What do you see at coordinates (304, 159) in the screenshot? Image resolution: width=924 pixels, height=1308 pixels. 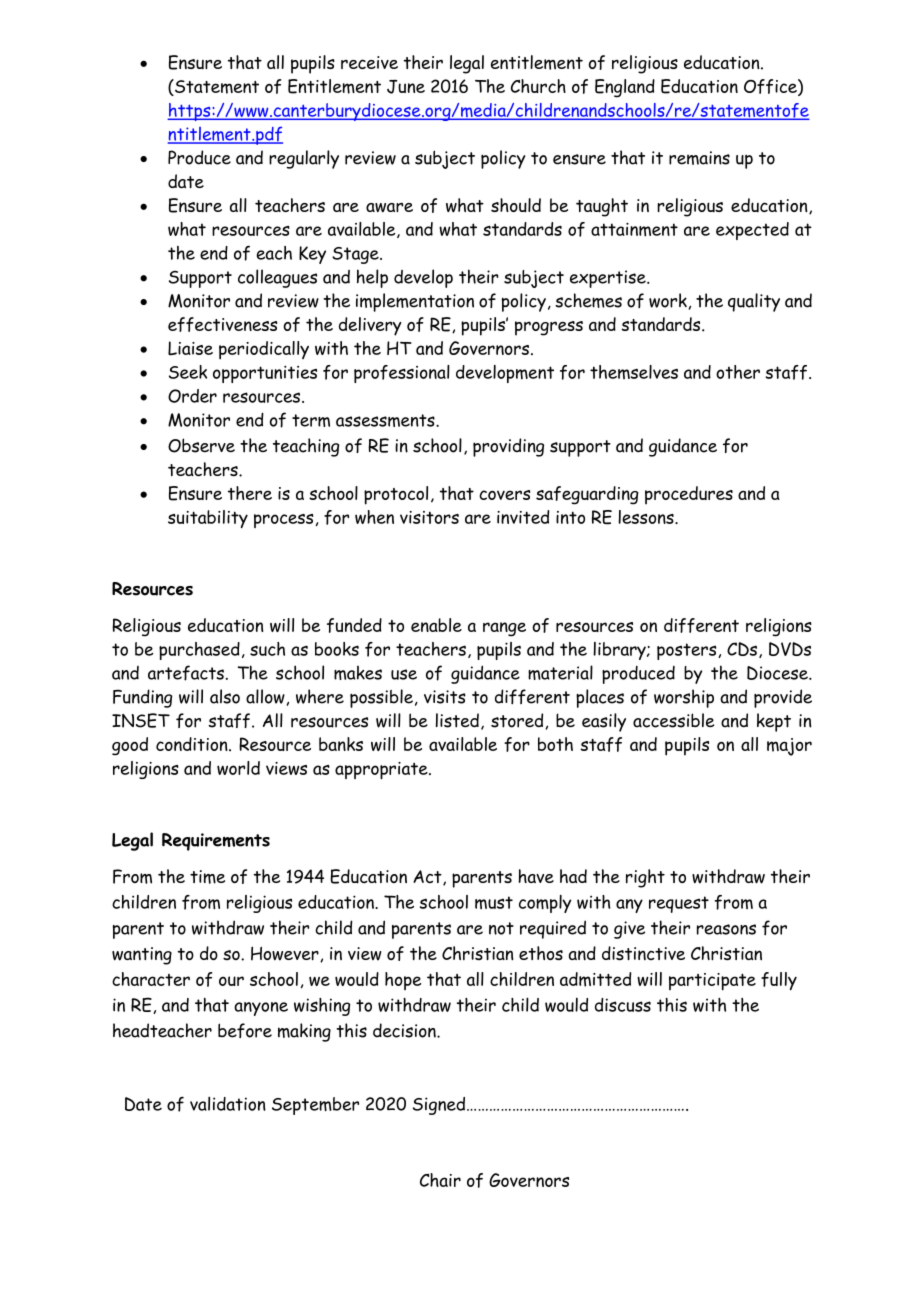 I see `regularly` at bounding box center [304, 159].
